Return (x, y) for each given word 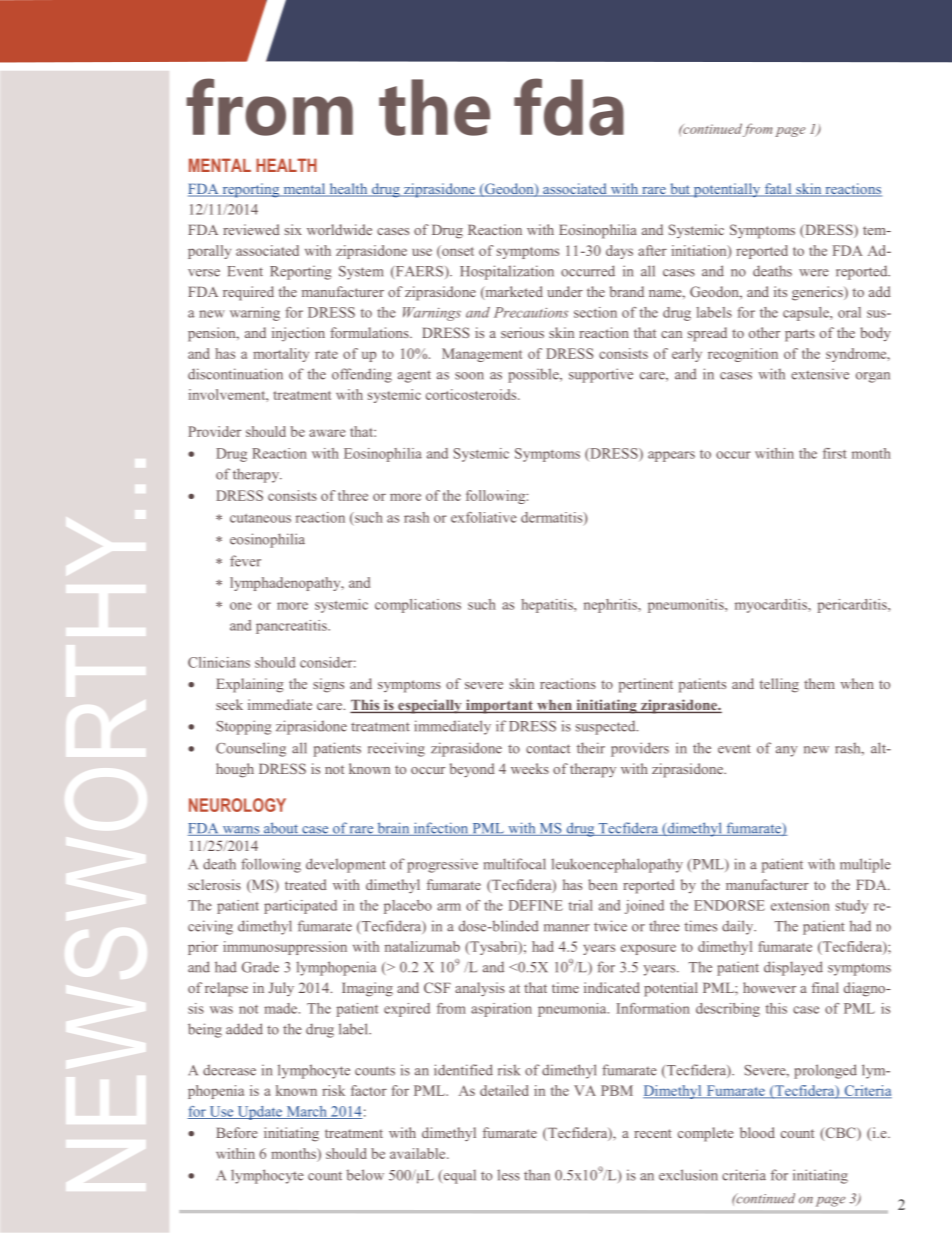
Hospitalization (507, 272)
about (281, 829)
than (537, 1175)
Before (236, 1132)
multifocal (515, 864)
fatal (778, 190)
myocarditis (772, 606)
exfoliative (484, 517)
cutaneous (260, 518)
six (293, 229)
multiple (865, 865)
